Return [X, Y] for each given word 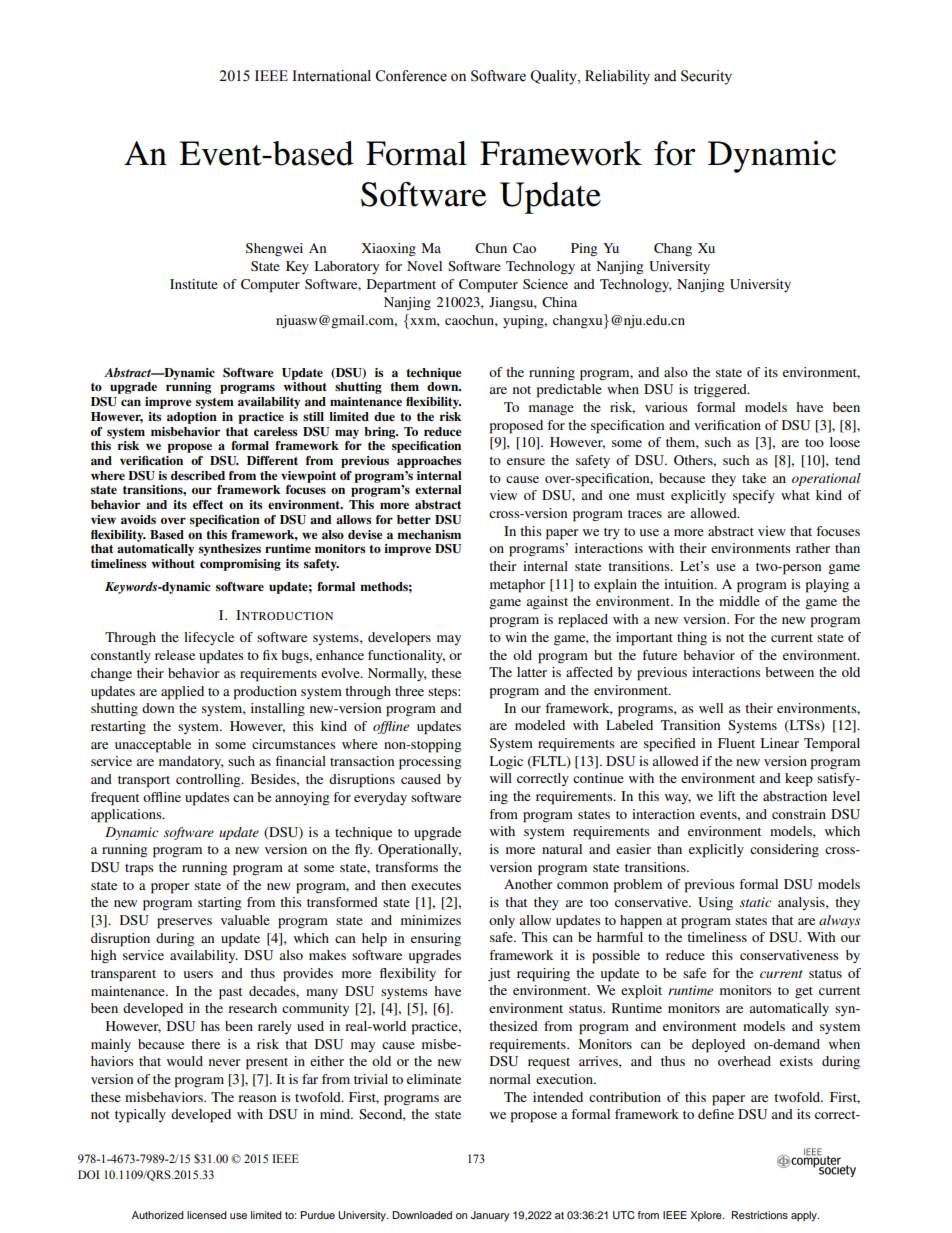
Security [706, 77]
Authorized [158, 1215]
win [516, 637]
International [332, 76]
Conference [411, 76]
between [789, 672]
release [175, 655]
